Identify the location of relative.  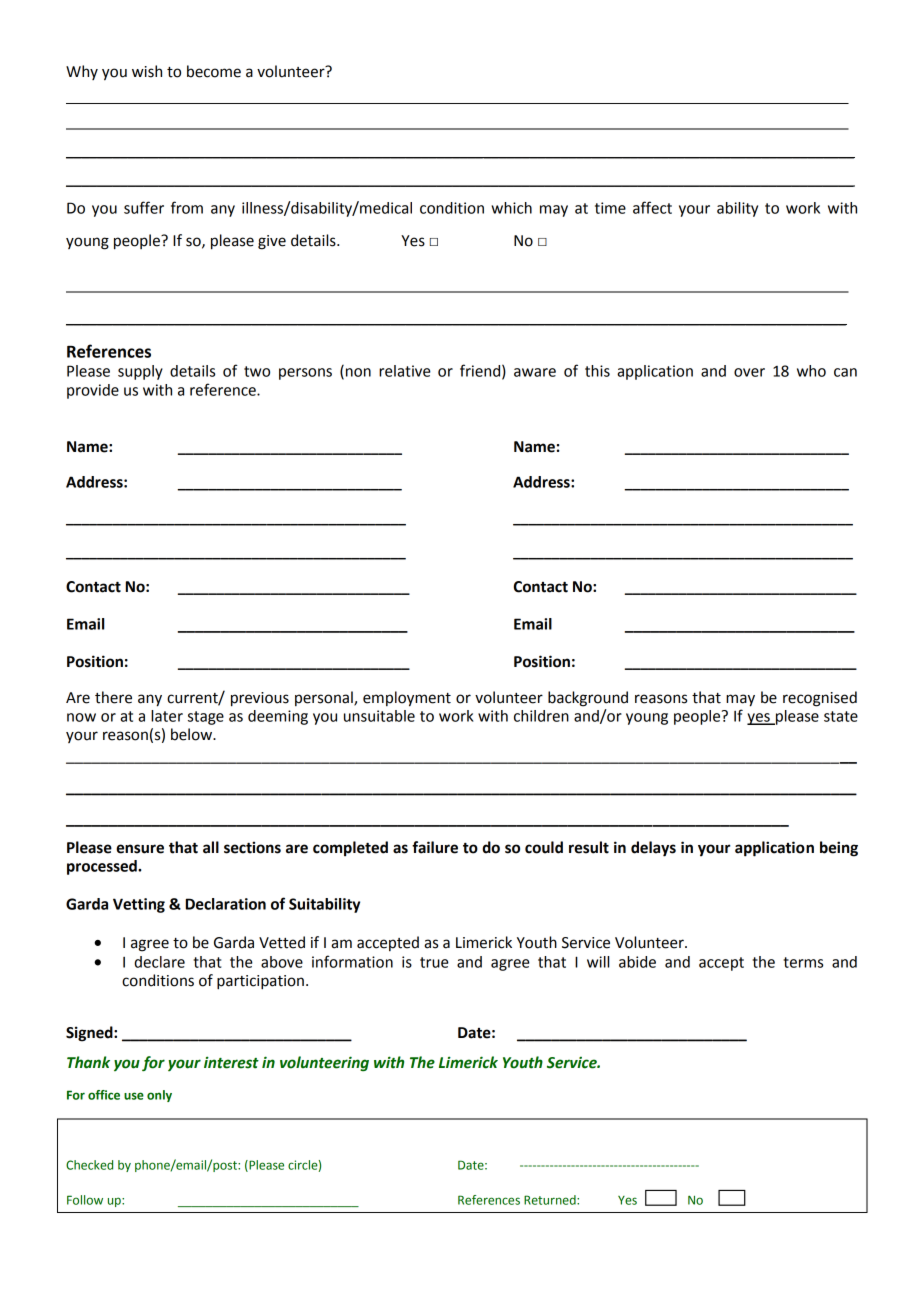
(405, 371).
